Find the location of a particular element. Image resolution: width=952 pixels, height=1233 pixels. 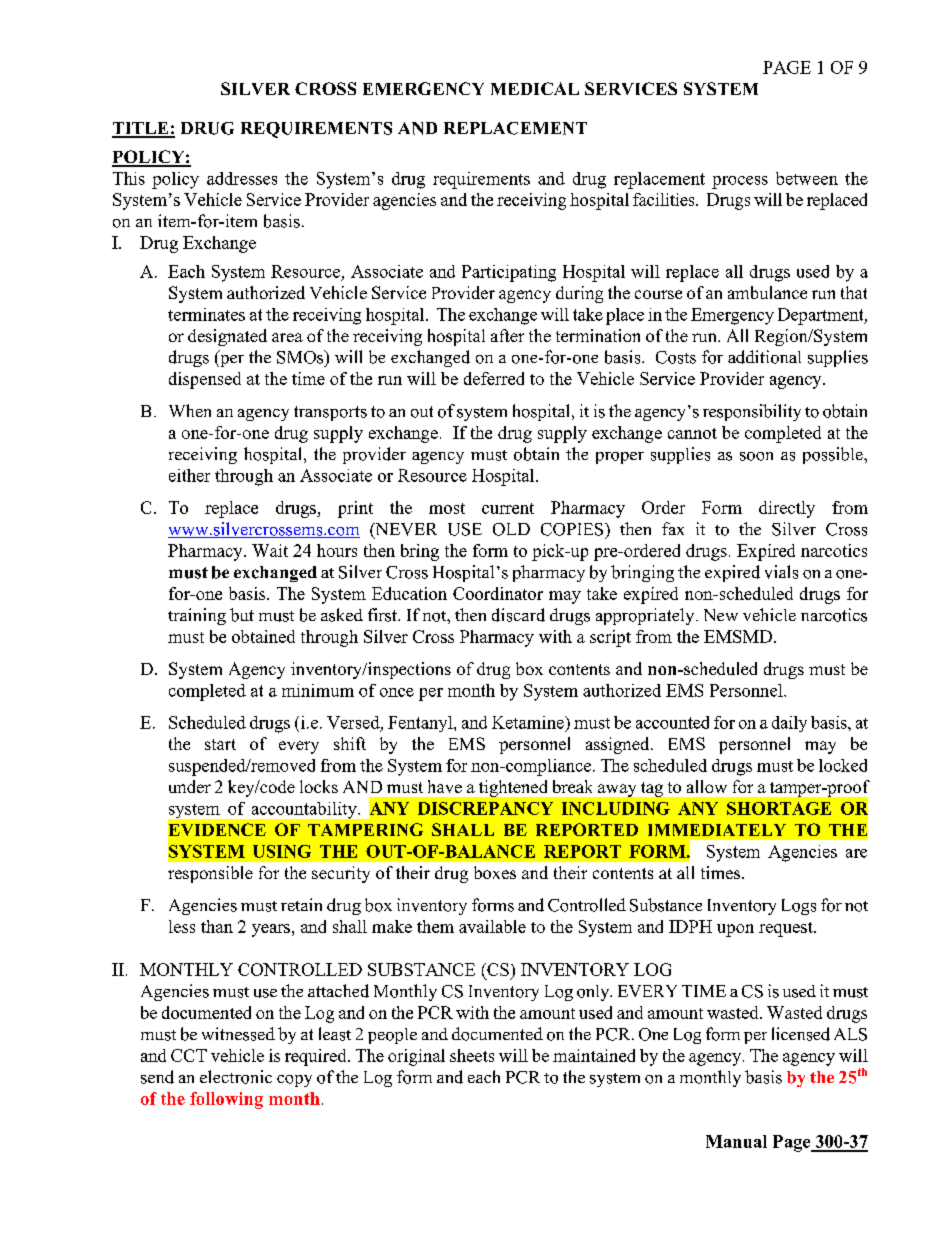

discard is located at coordinates (518, 615).
